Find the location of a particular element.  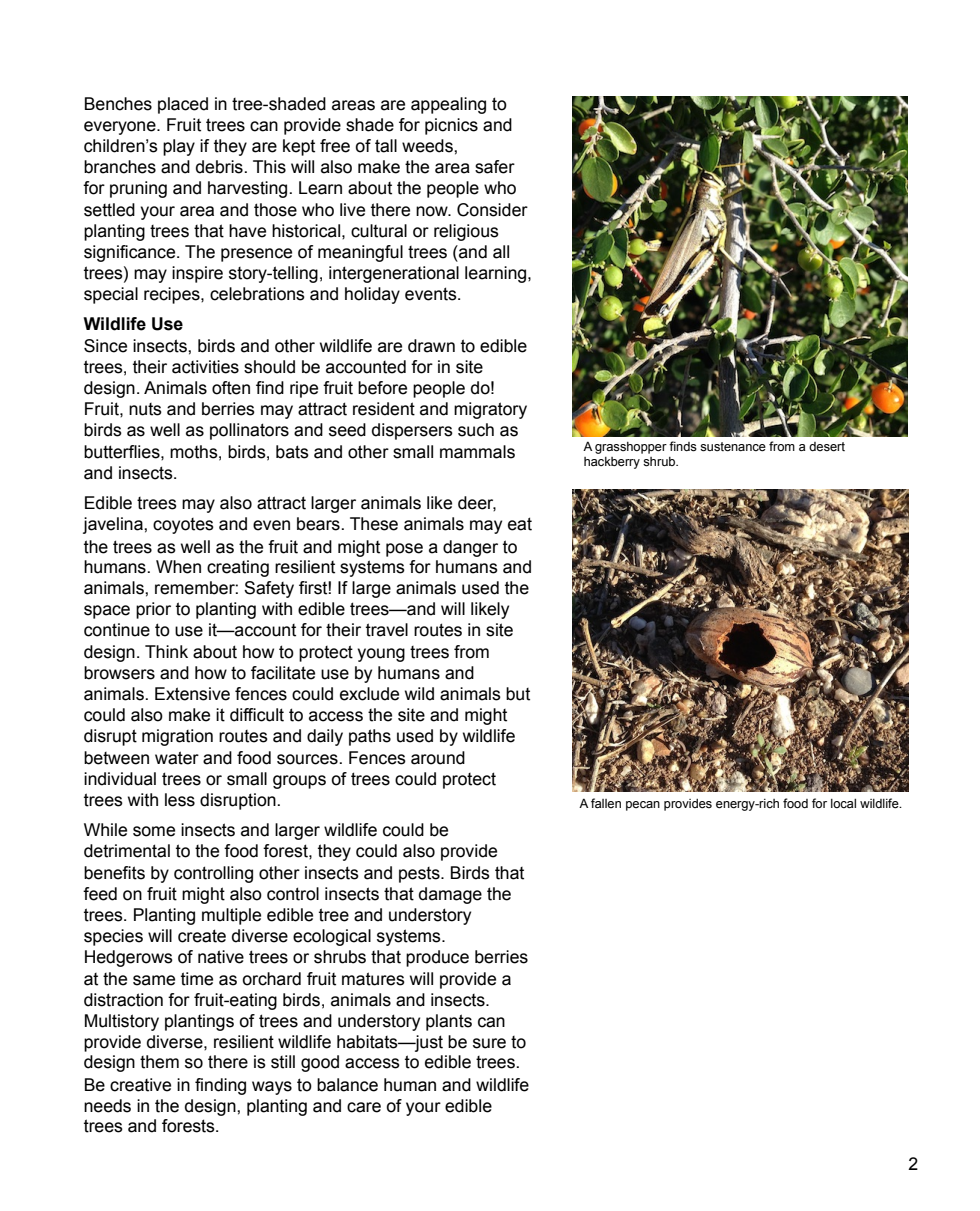

plants is located at coordinates (449, 1022).
